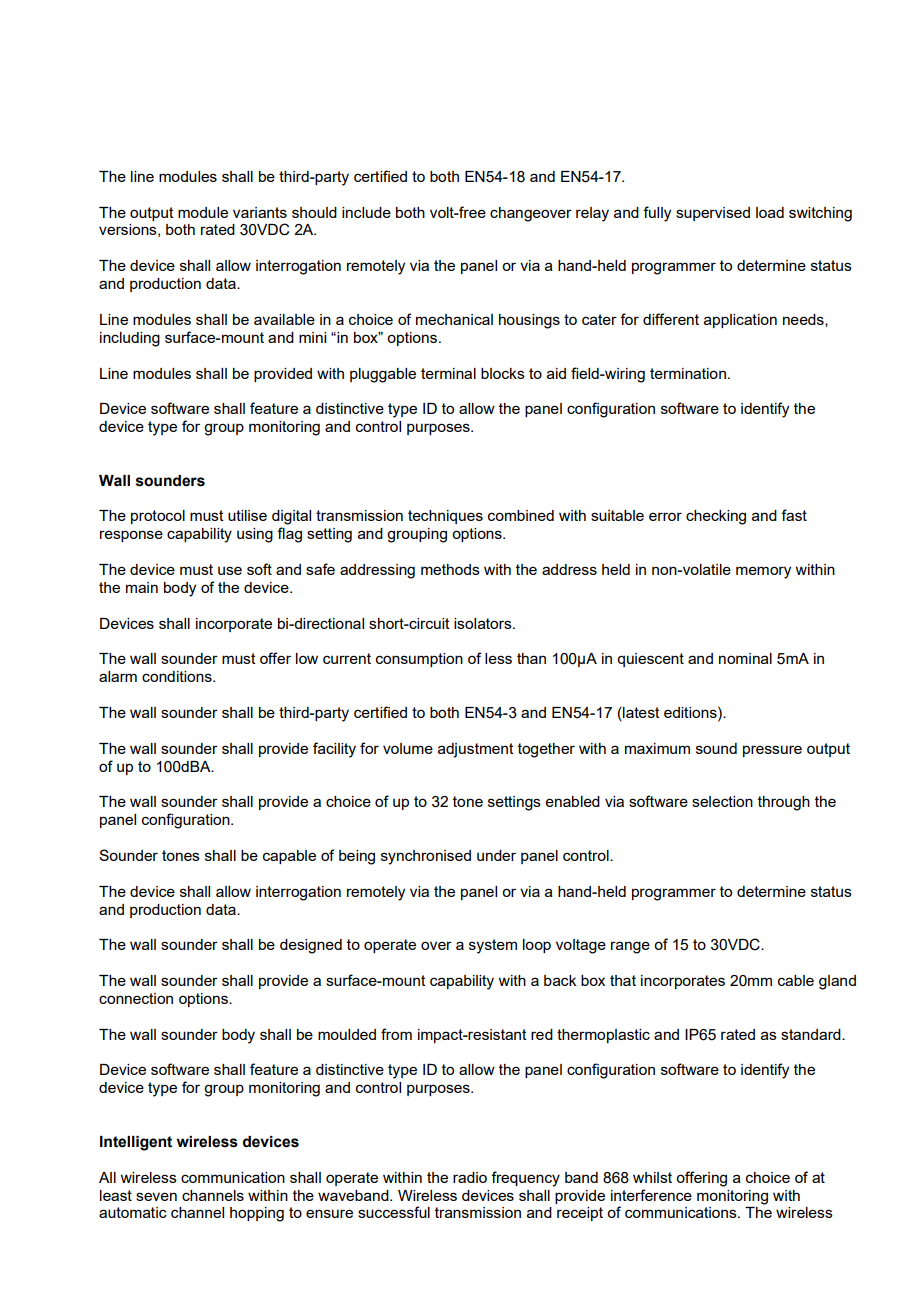  What do you see at coordinates (289, 857) in the screenshot?
I see `capable` at bounding box center [289, 857].
